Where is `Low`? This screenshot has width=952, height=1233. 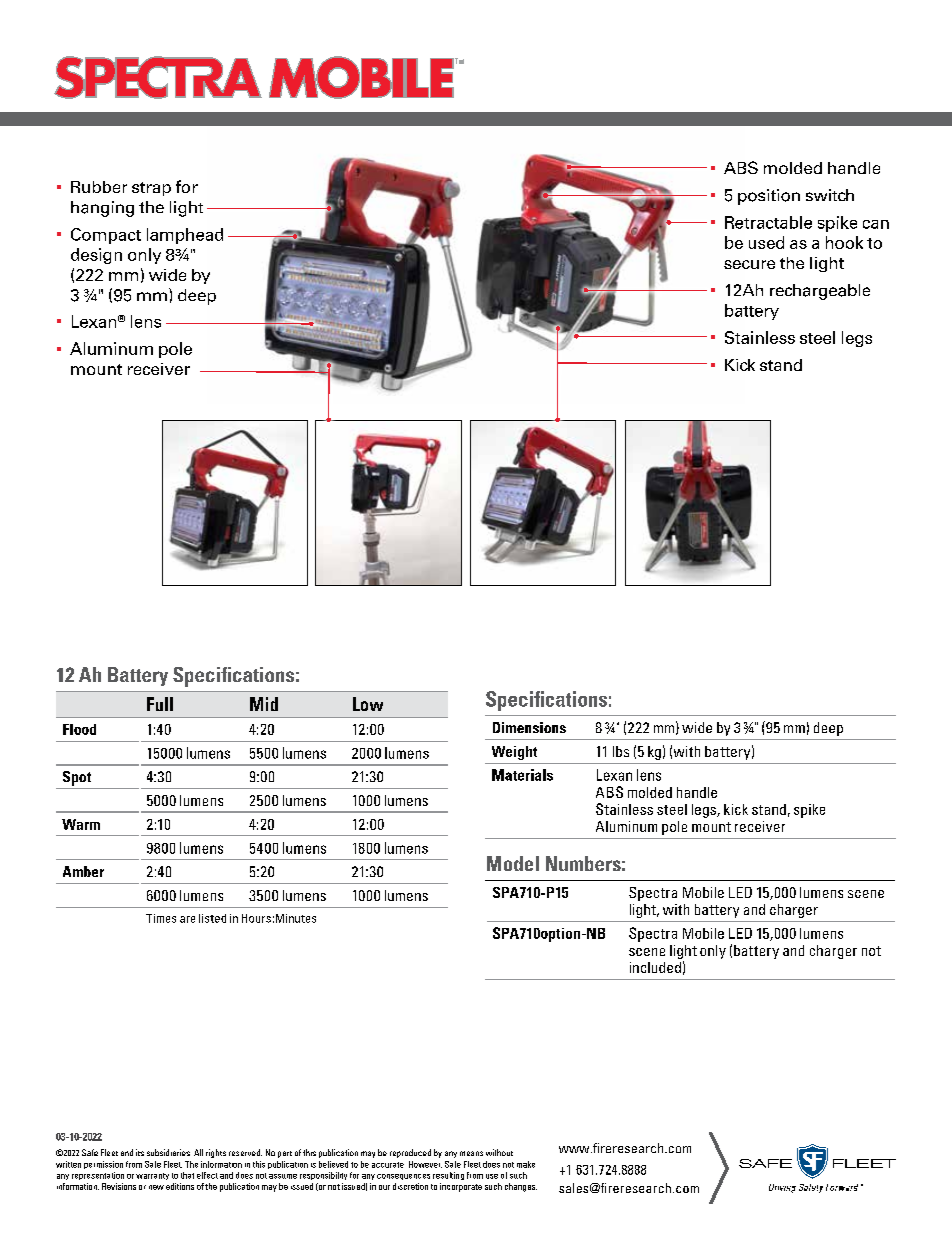 Low is located at coordinates (368, 704).
